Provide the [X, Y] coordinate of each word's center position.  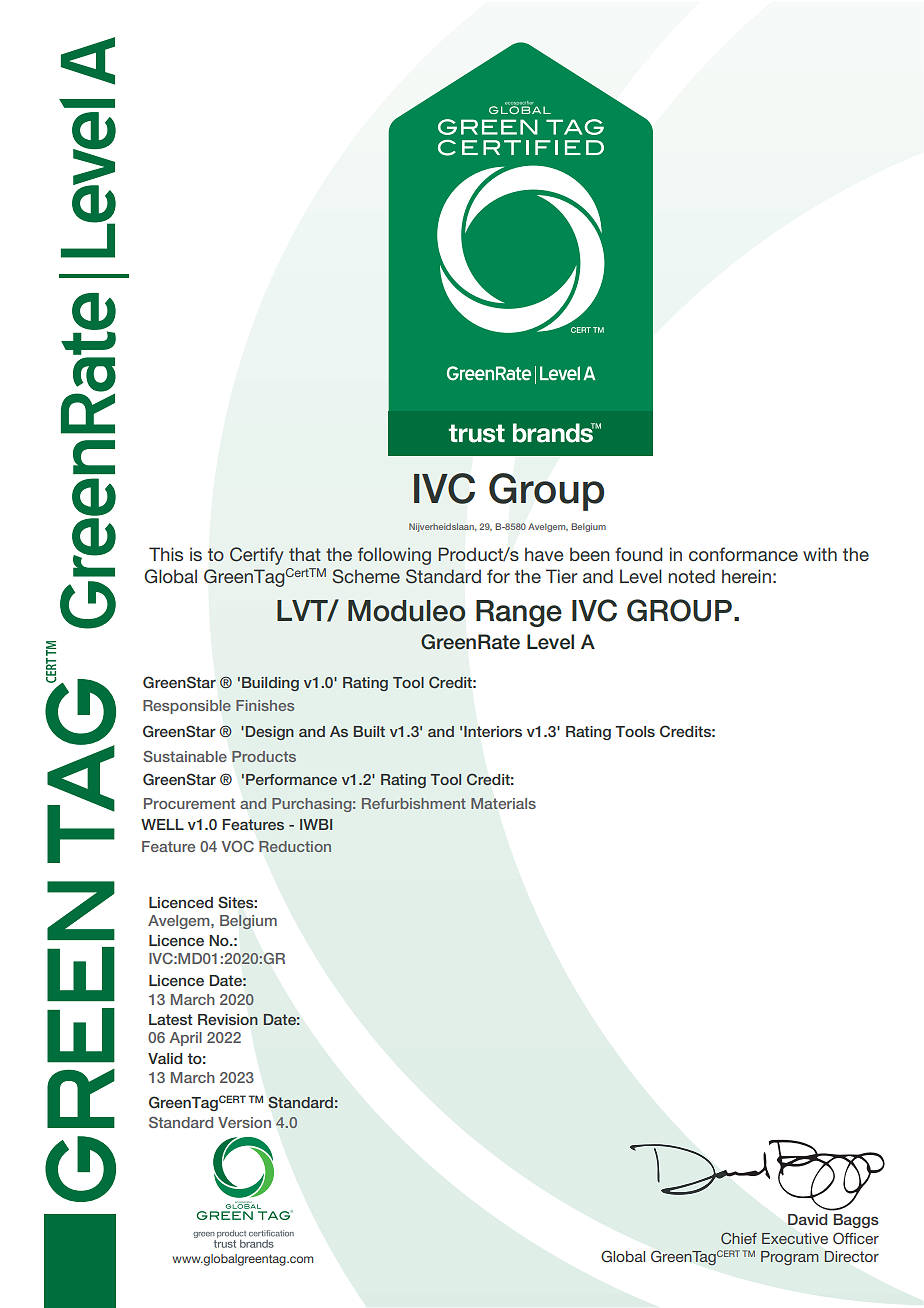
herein [746, 576]
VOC [238, 846]
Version [244, 1122]
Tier [561, 576]
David [807, 1219]
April [186, 1039]
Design [270, 733]
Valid [165, 1058]
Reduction [295, 846]
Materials [503, 803]
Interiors [493, 731]
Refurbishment [414, 803]
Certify [257, 556]
